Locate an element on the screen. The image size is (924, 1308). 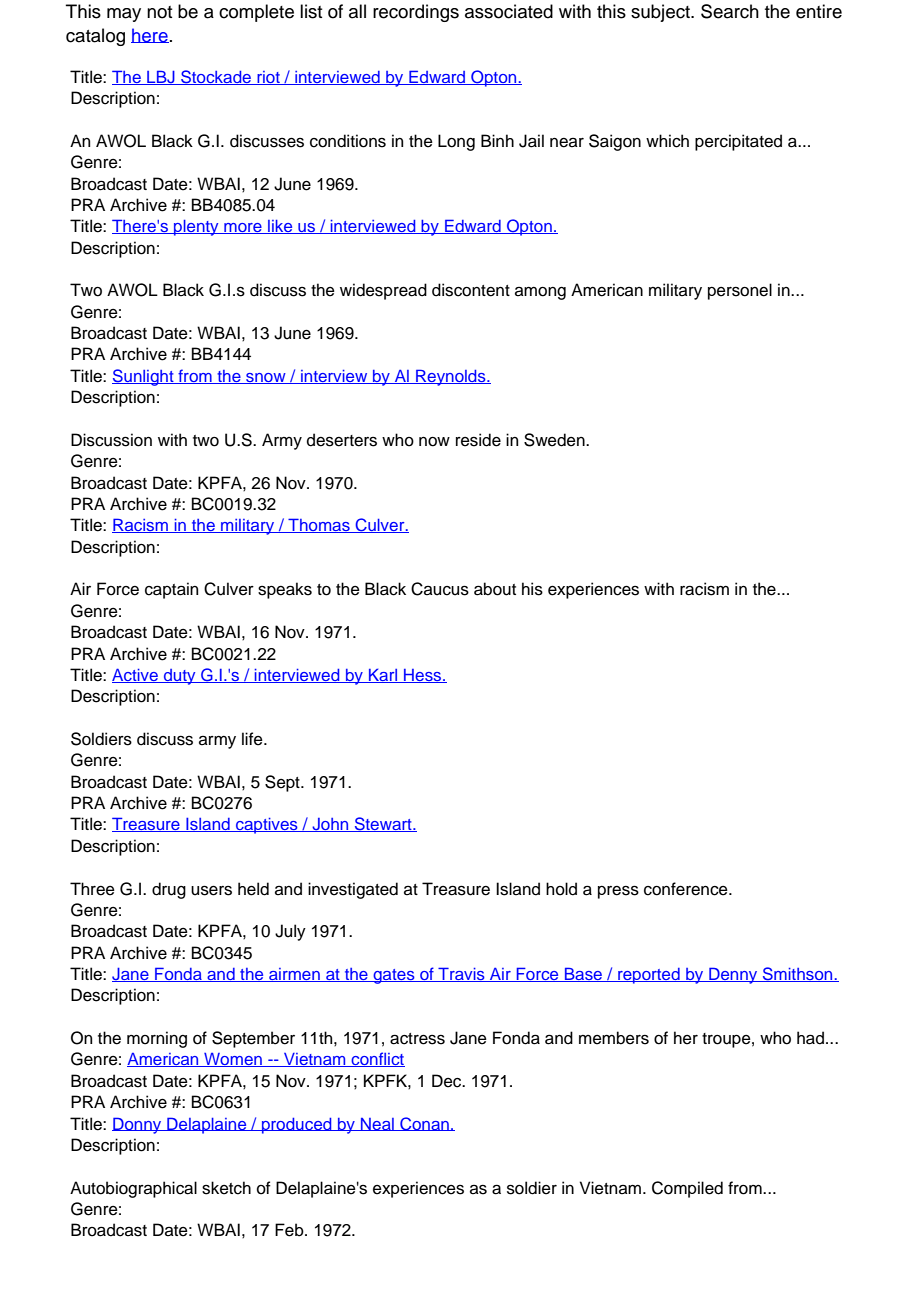
discontent is located at coordinates (471, 290).
